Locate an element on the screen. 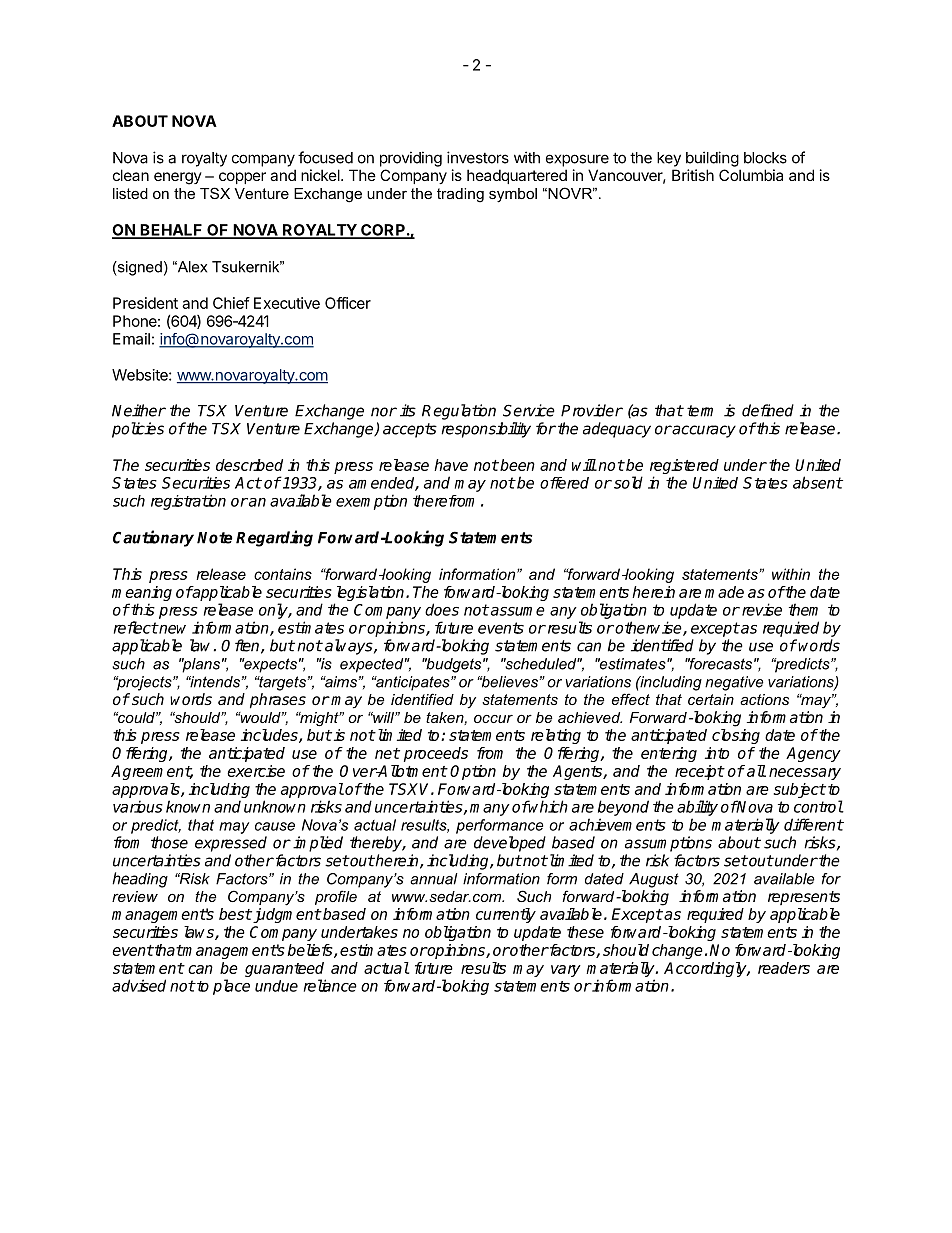 The width and height of the screenshot is (952, 1233). made is located at coordinates (724, 592).
